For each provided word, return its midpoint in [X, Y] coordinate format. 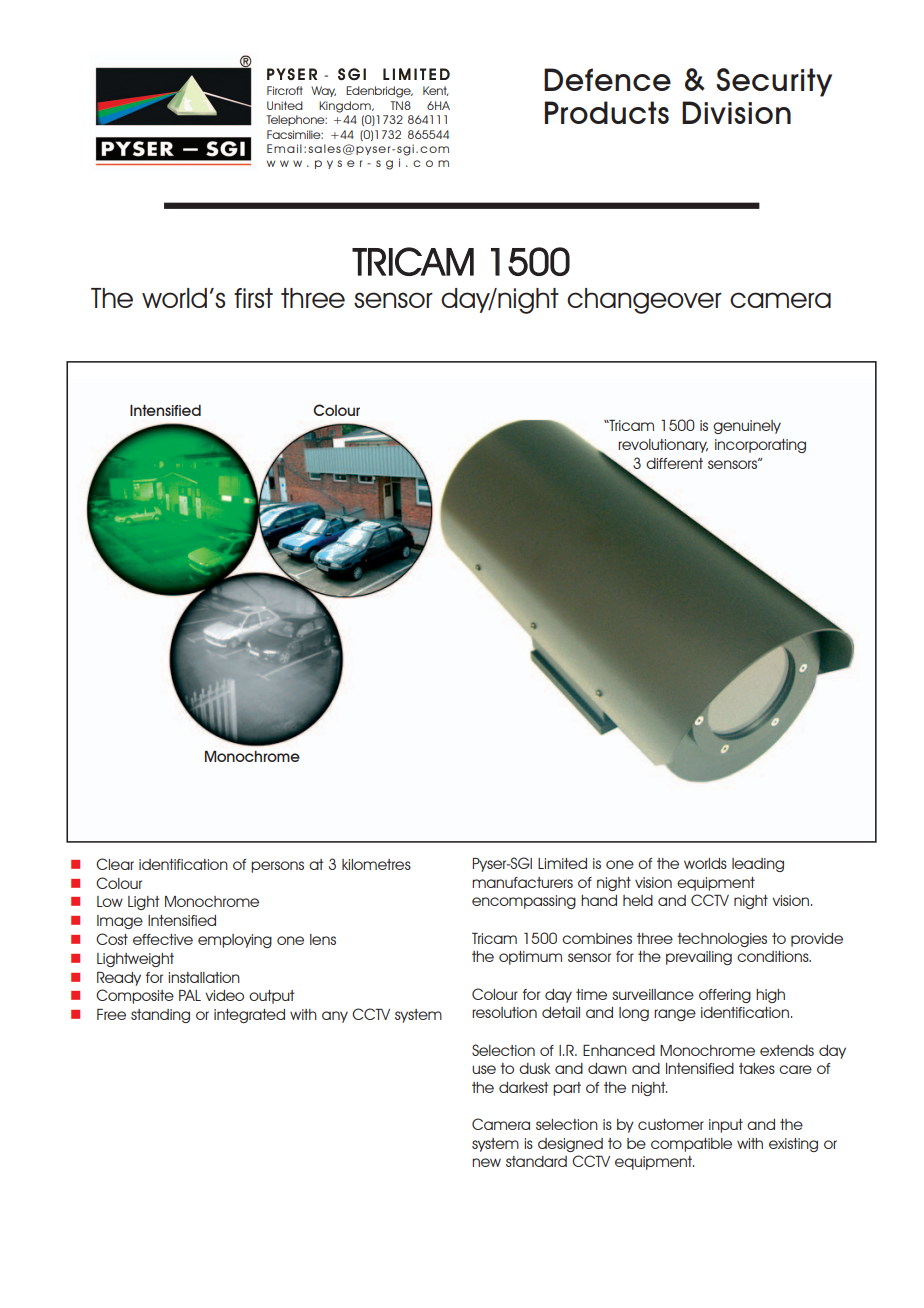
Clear [115, 864]
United [285, 105]
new [486, 1162]
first [253, 298]
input [726, 1126]
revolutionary [663, 446]
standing [160, 1016]
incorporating [760, 446]
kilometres [376, 864]
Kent [435, 91]
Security [774, 82]
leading [758, 865]
